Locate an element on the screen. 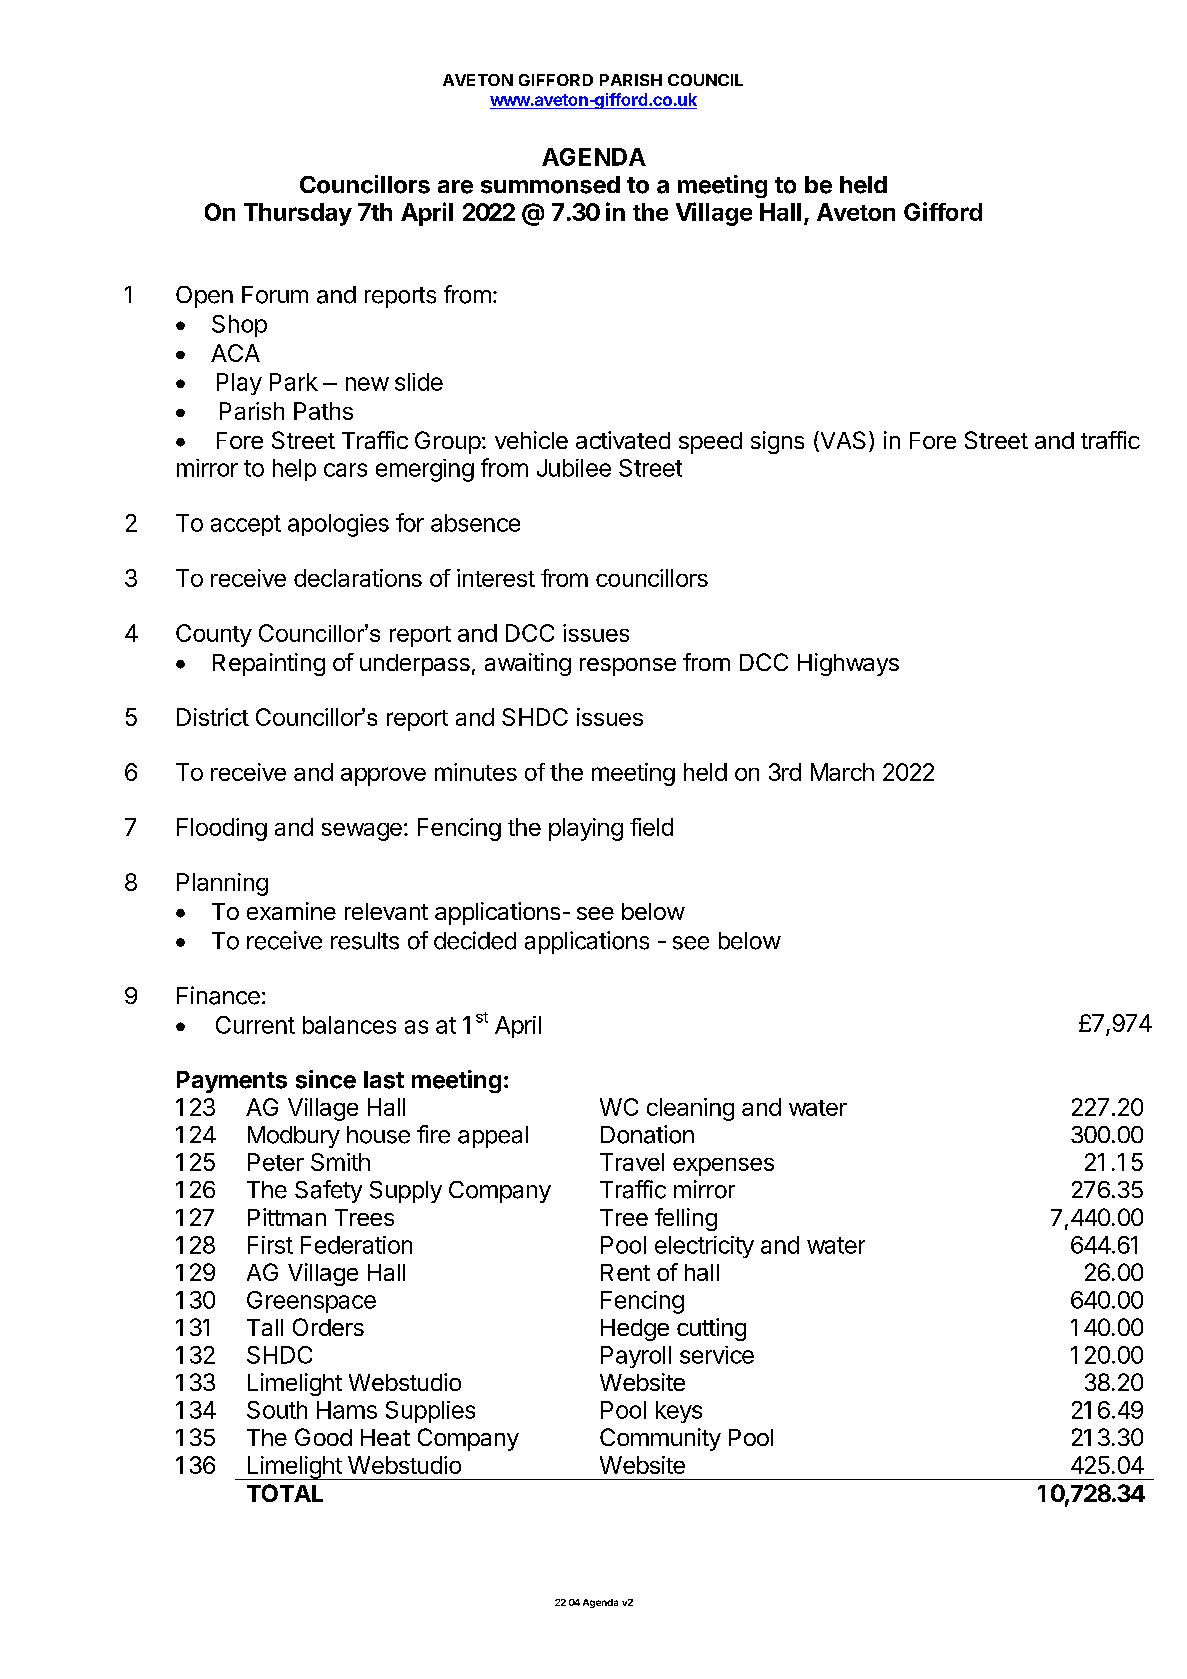 Image resolution: width=1187 pixels, height=1679 pixels. awaiting is located at coordinates (528, 664).
